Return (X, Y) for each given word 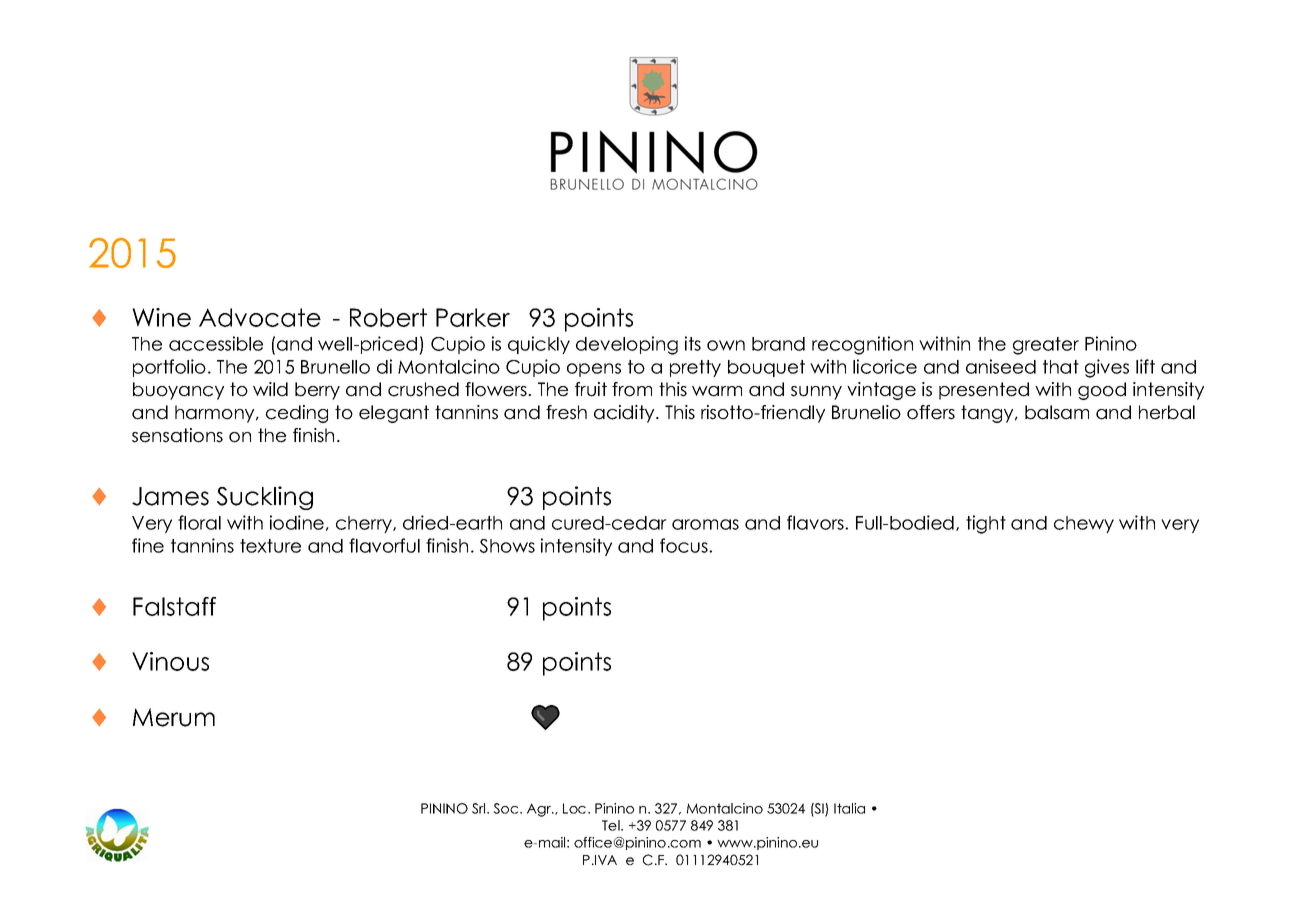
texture (270, 546)
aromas (705, 524)
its (693, 343)
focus (685, 545)
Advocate (260, 317)
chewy (1084, 524)
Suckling (265, 498)
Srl (480, 808)
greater (1046, 346)
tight (986, 524)
